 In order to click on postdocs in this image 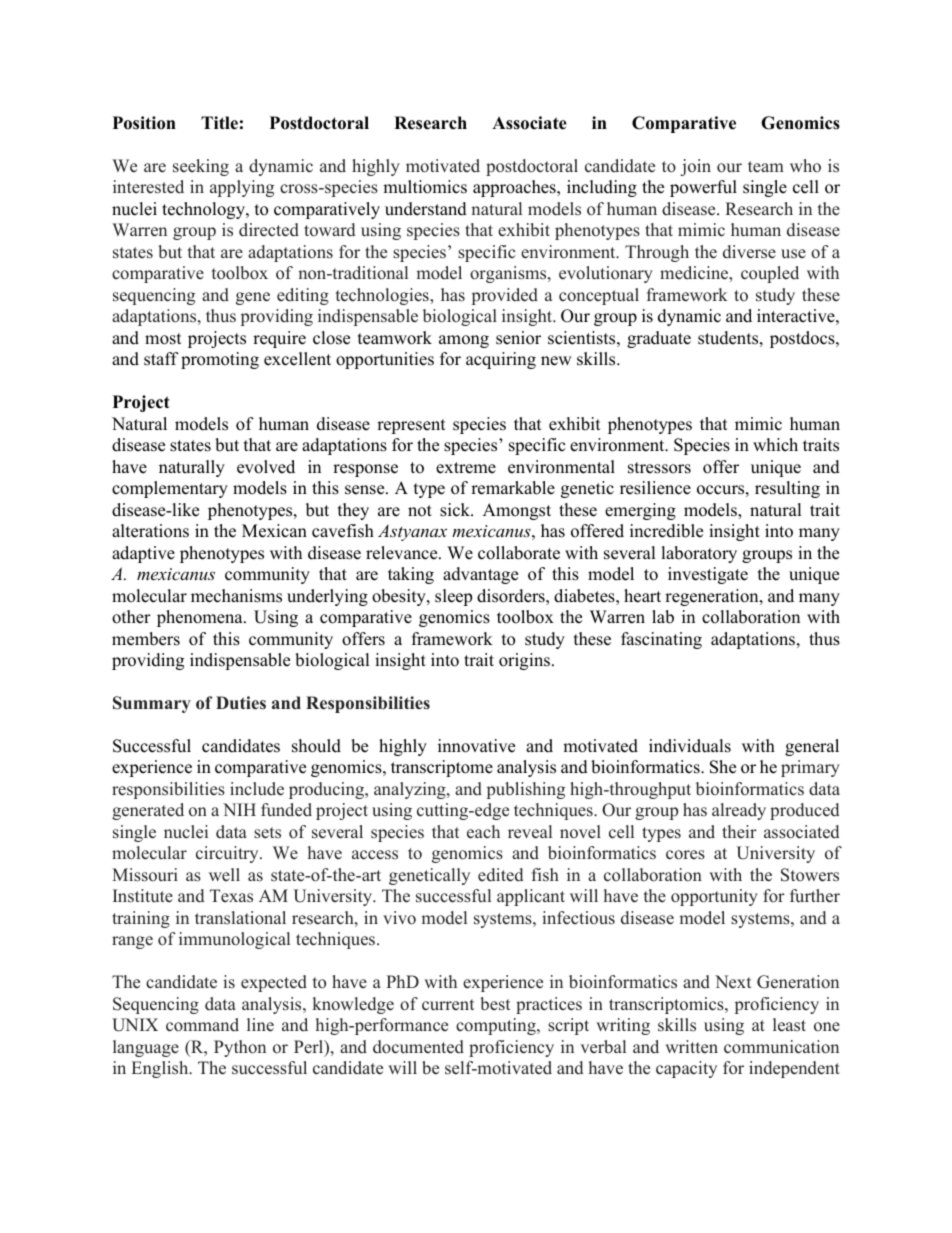, I will do `click(803, 339)`.
